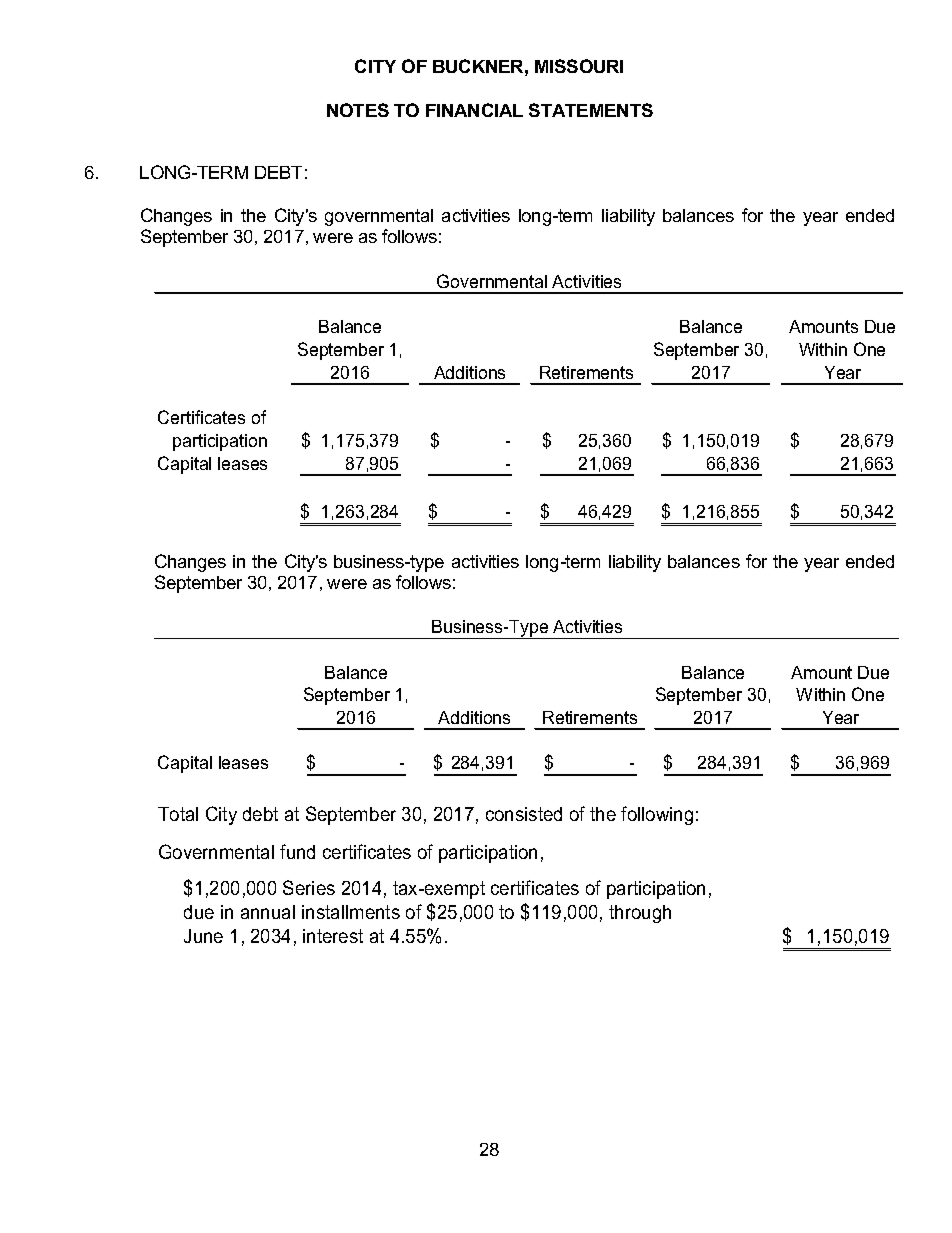 The image size is (952, 1233). Describe the element at coordinates (640, 914) in the screenshot. I see `through` at that location.
